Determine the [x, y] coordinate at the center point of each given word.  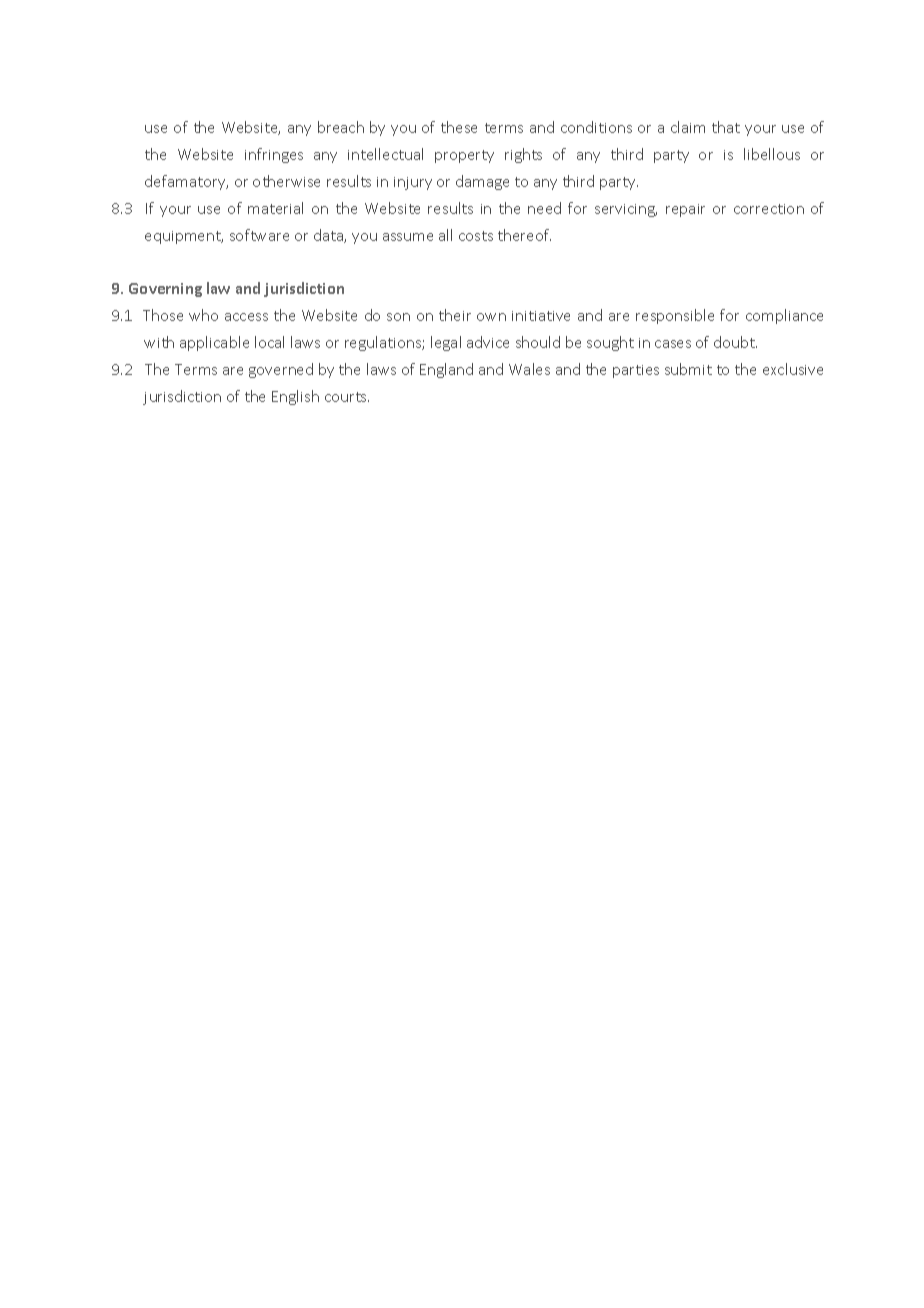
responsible [675, 316]
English [295, 397]
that [726, 127]
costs [476, 236]
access [246, 317]
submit [688, 369]
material [275, 208]
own [491, 317]
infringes [274, 155]
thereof [524, 235]
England [446, 370]
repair [685, 210]
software [259, 235]
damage [482, 182]
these [459, 127]
